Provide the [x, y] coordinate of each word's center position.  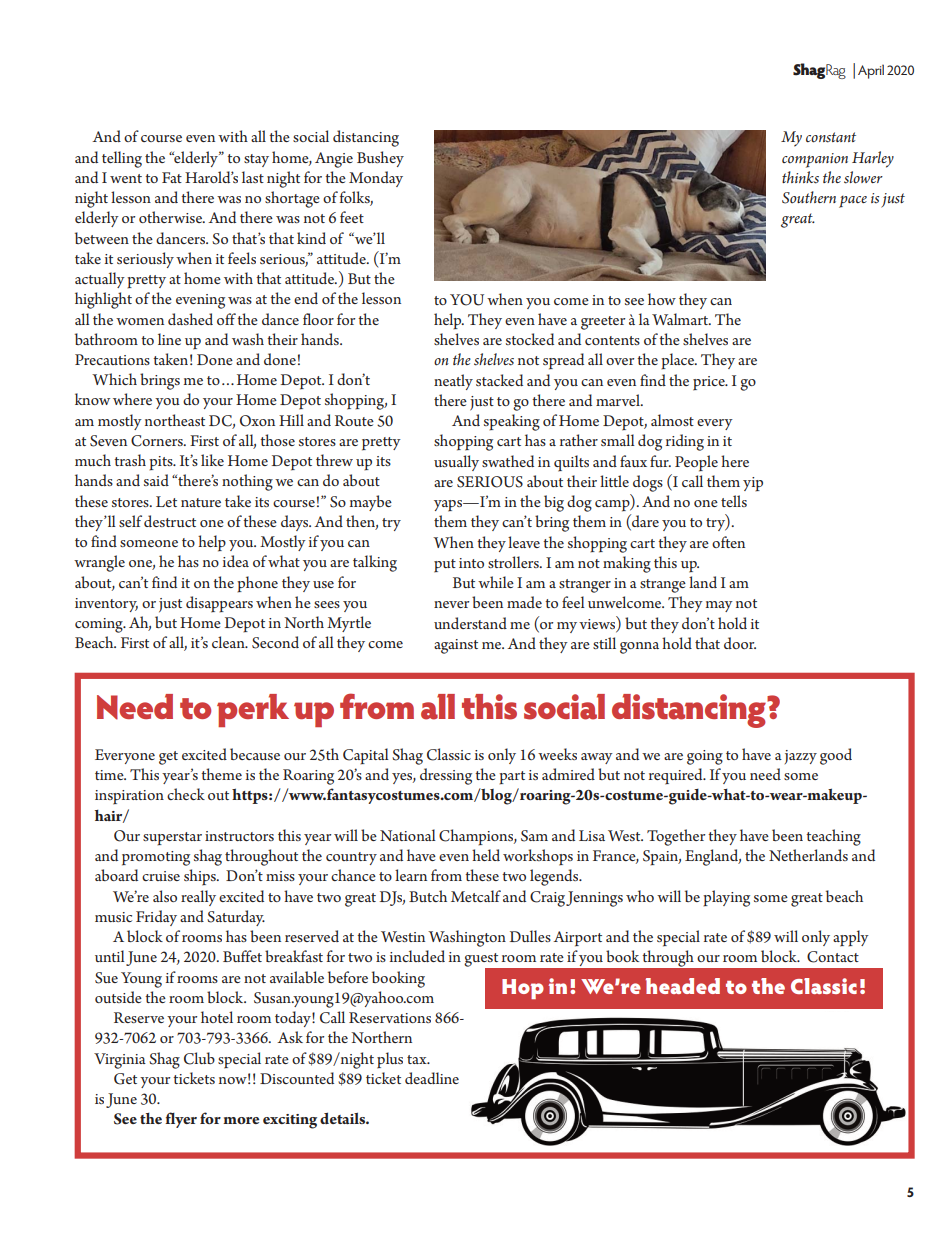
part [512, 778]
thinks [800, 177]
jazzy [801, 757]
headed [682, 986]
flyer [181, 1120]
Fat [172, 177]
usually [456, 463]
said [156, 480]
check [186, 794]
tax [418, 1059]
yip [753, 484]
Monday [376, 179]
